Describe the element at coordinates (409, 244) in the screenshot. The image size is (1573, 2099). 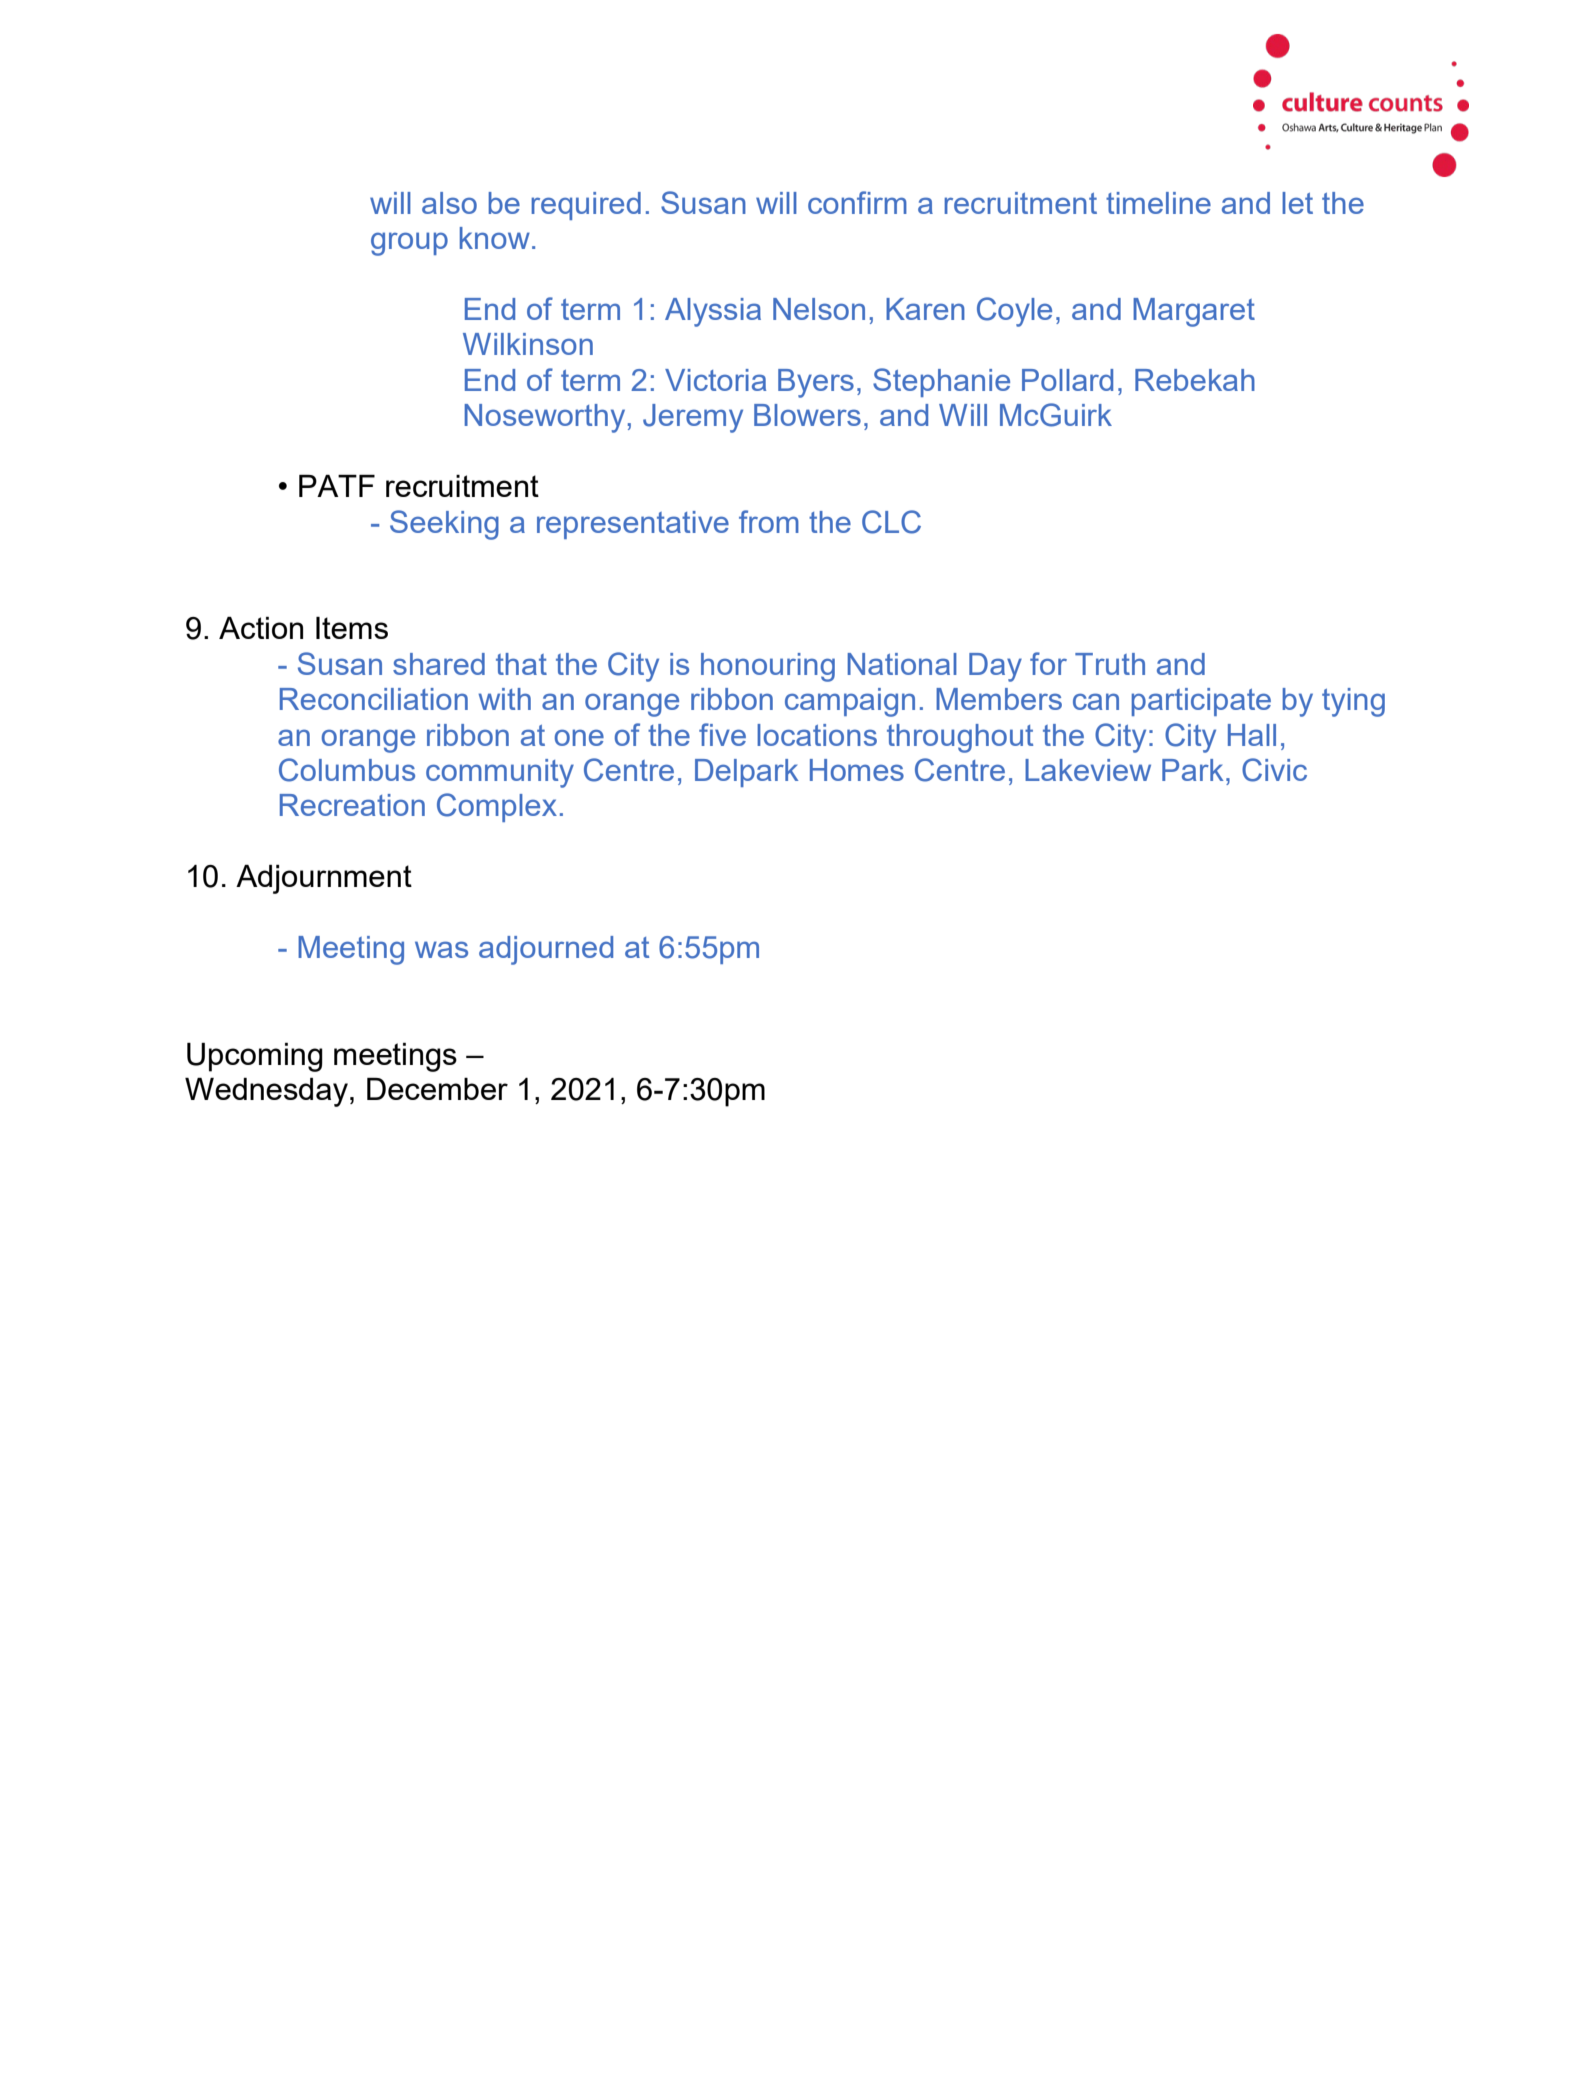
I see `group` at that location.
